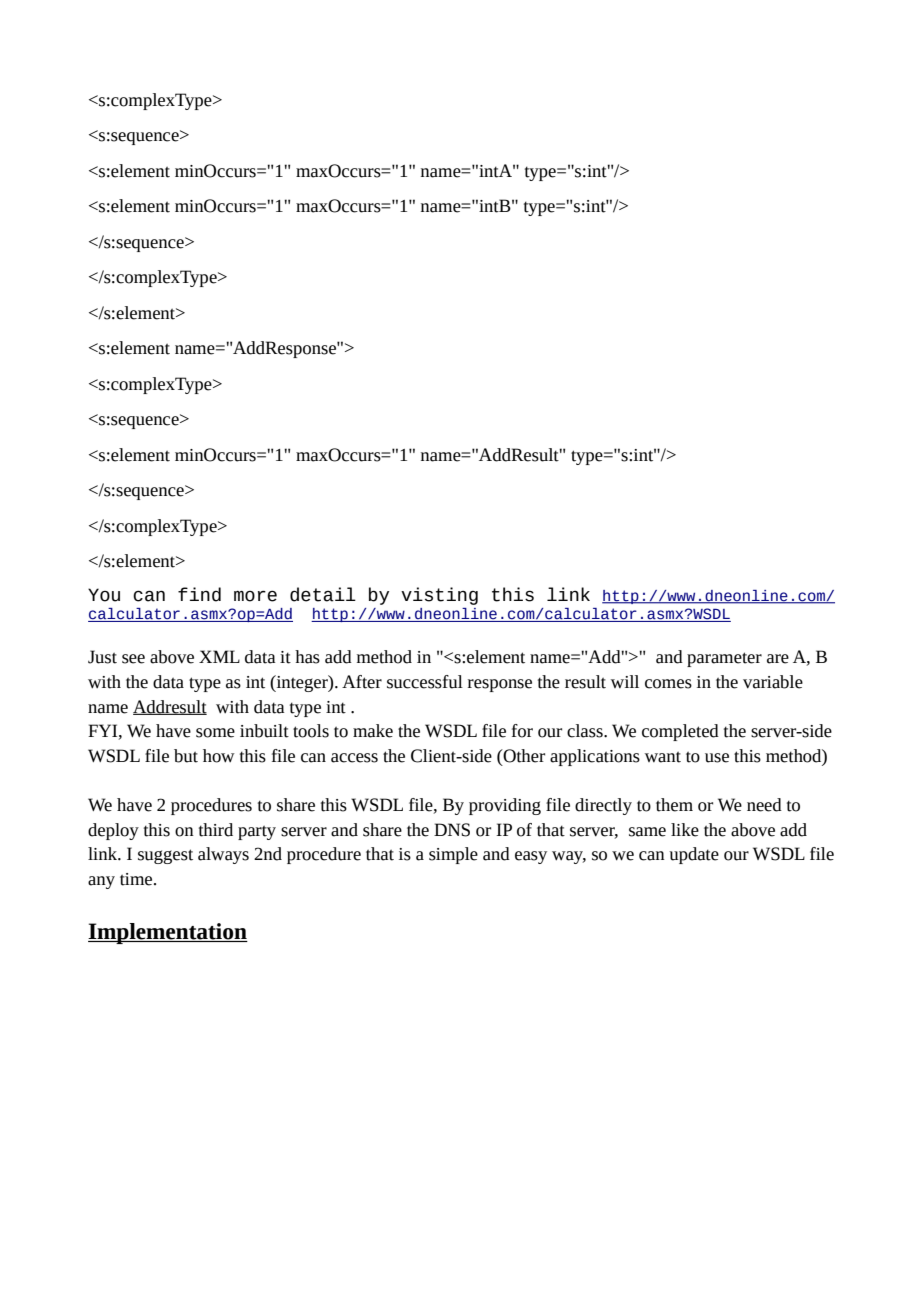  Describe the element at coordinates (199, 594) in the document. I see `find` at that location.
